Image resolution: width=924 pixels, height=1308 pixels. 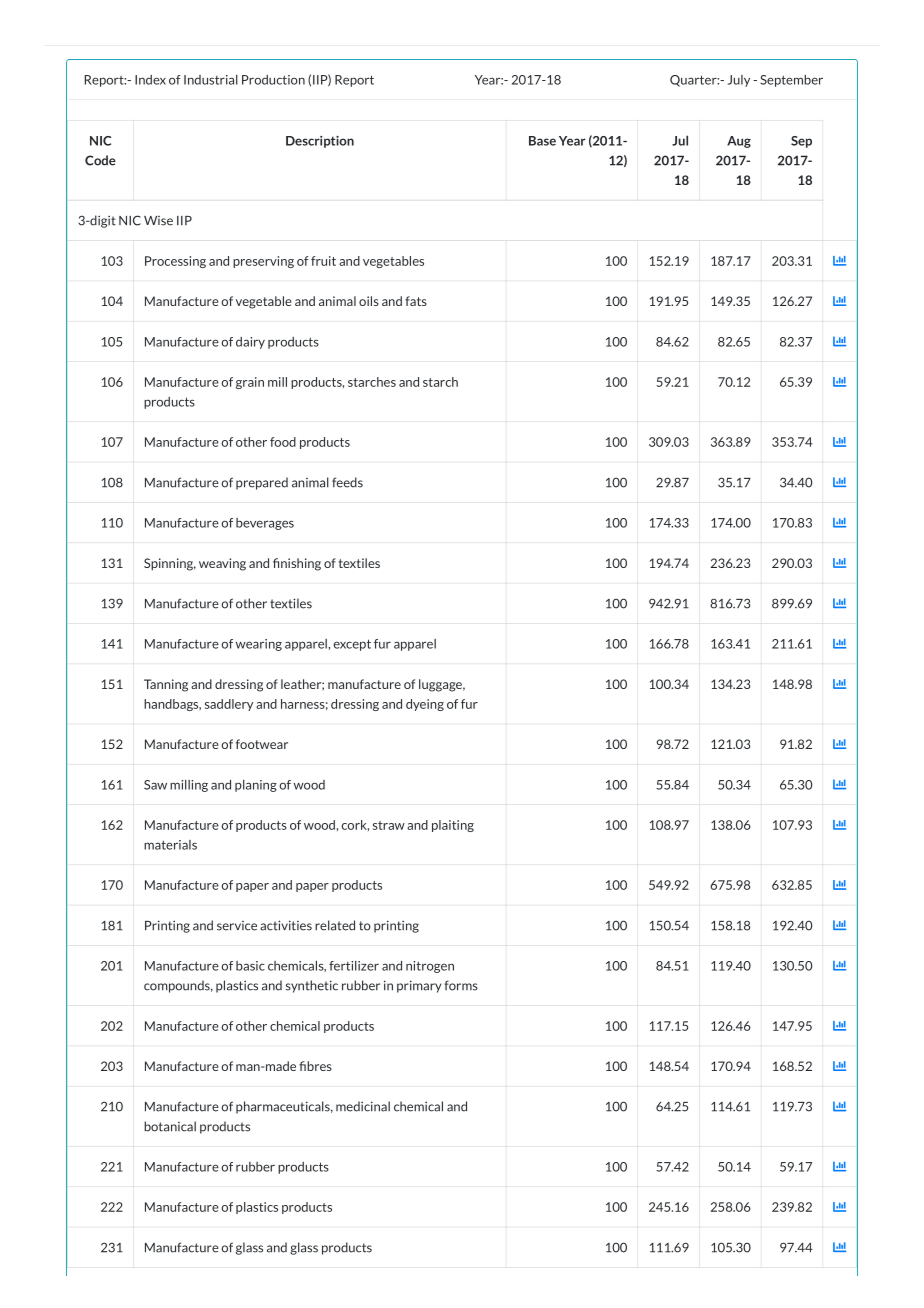 What do you see at coordinates (211, 80) in the screenshot?
I see `Industrial` at bounding box center [211, 80].
